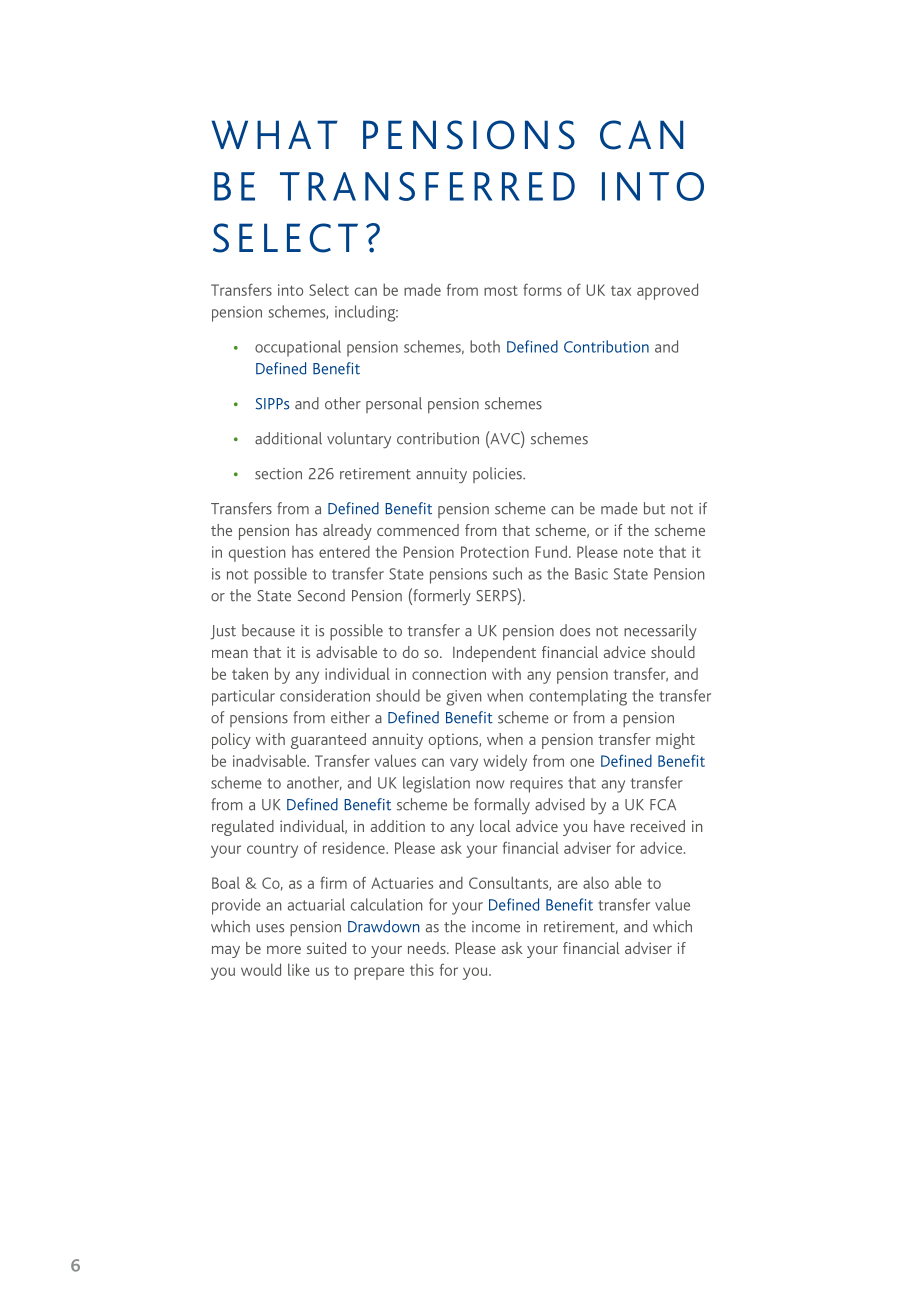  I want to click on more, so click(284, 950).
